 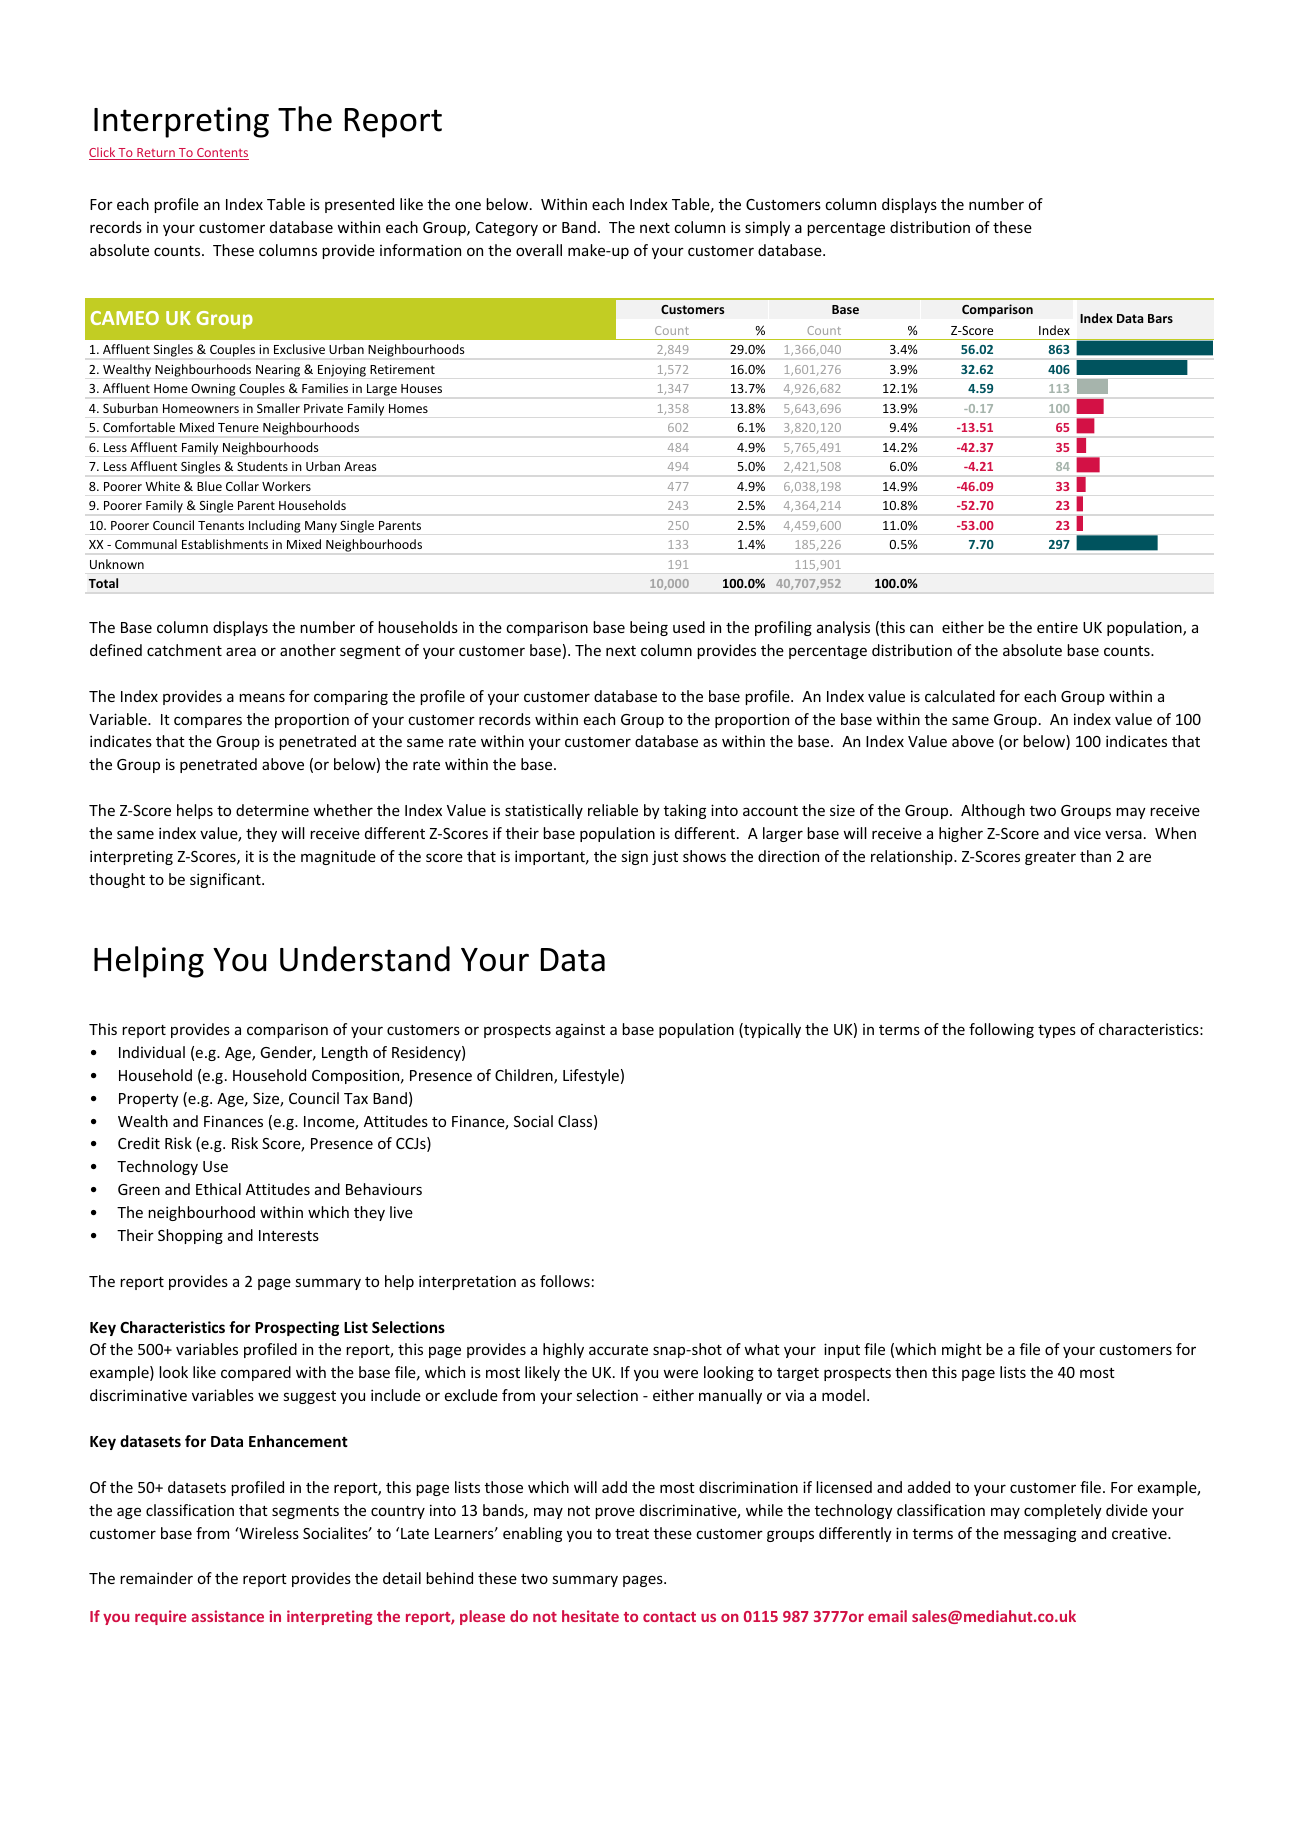 What do you see at coordinates (338, 857) in the page?
I see `magnitude` at bounding box center [338, 857].
